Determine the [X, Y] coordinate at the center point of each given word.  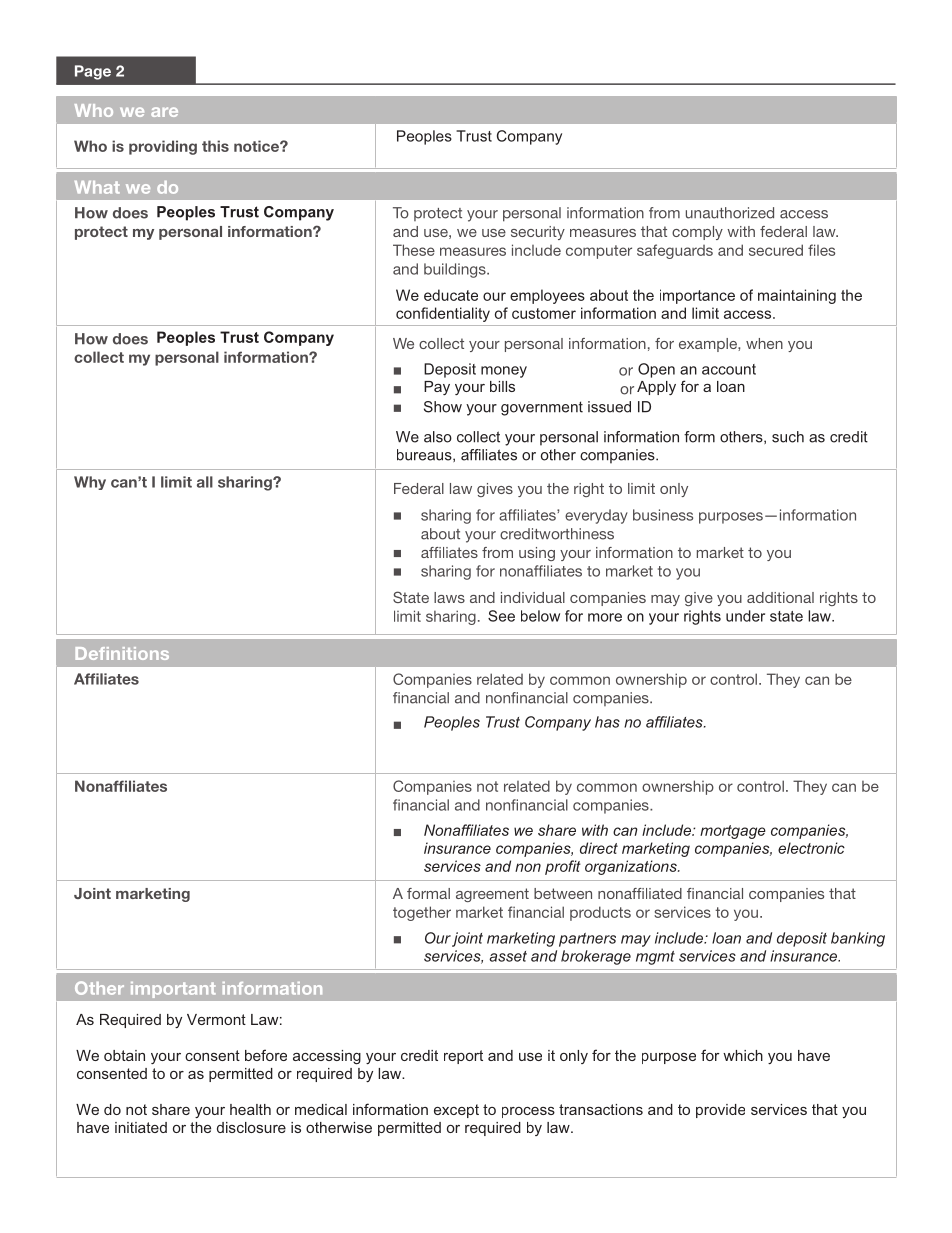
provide [720, 1111]
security [538, 233]
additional [780, 597]
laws [449, 597]
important [173, 990]
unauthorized [730, 213]
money [504, 372]
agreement [492, 895]
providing [163, 147]
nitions [140, 653]
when [764, 343]
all [205, 482]
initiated [141, 1127]
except [456, 1111]
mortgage [733, 832]
